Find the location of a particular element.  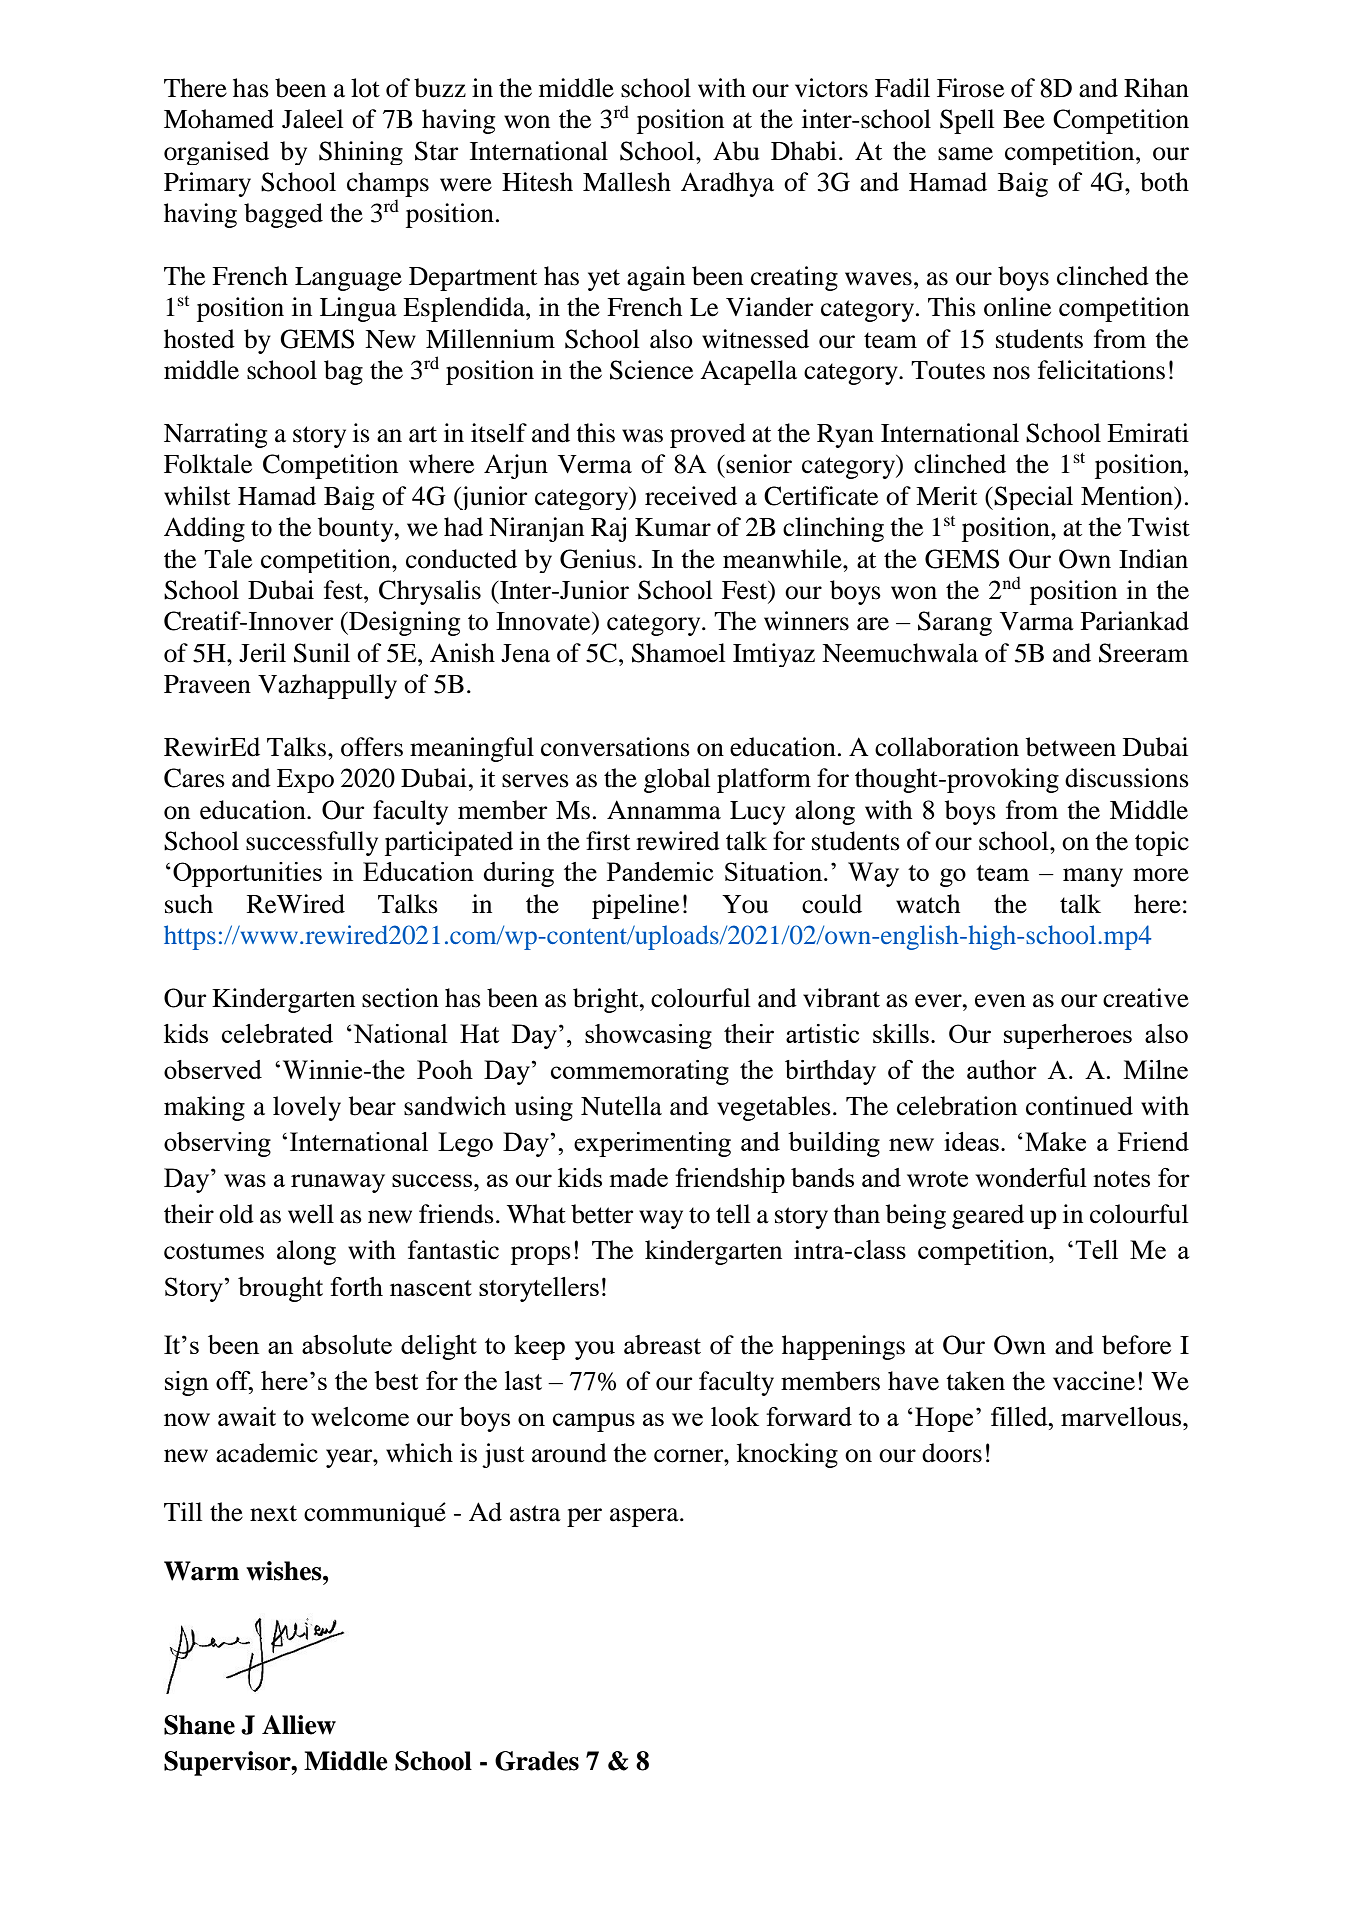

Varma is located at coordinates (1037, 621).
